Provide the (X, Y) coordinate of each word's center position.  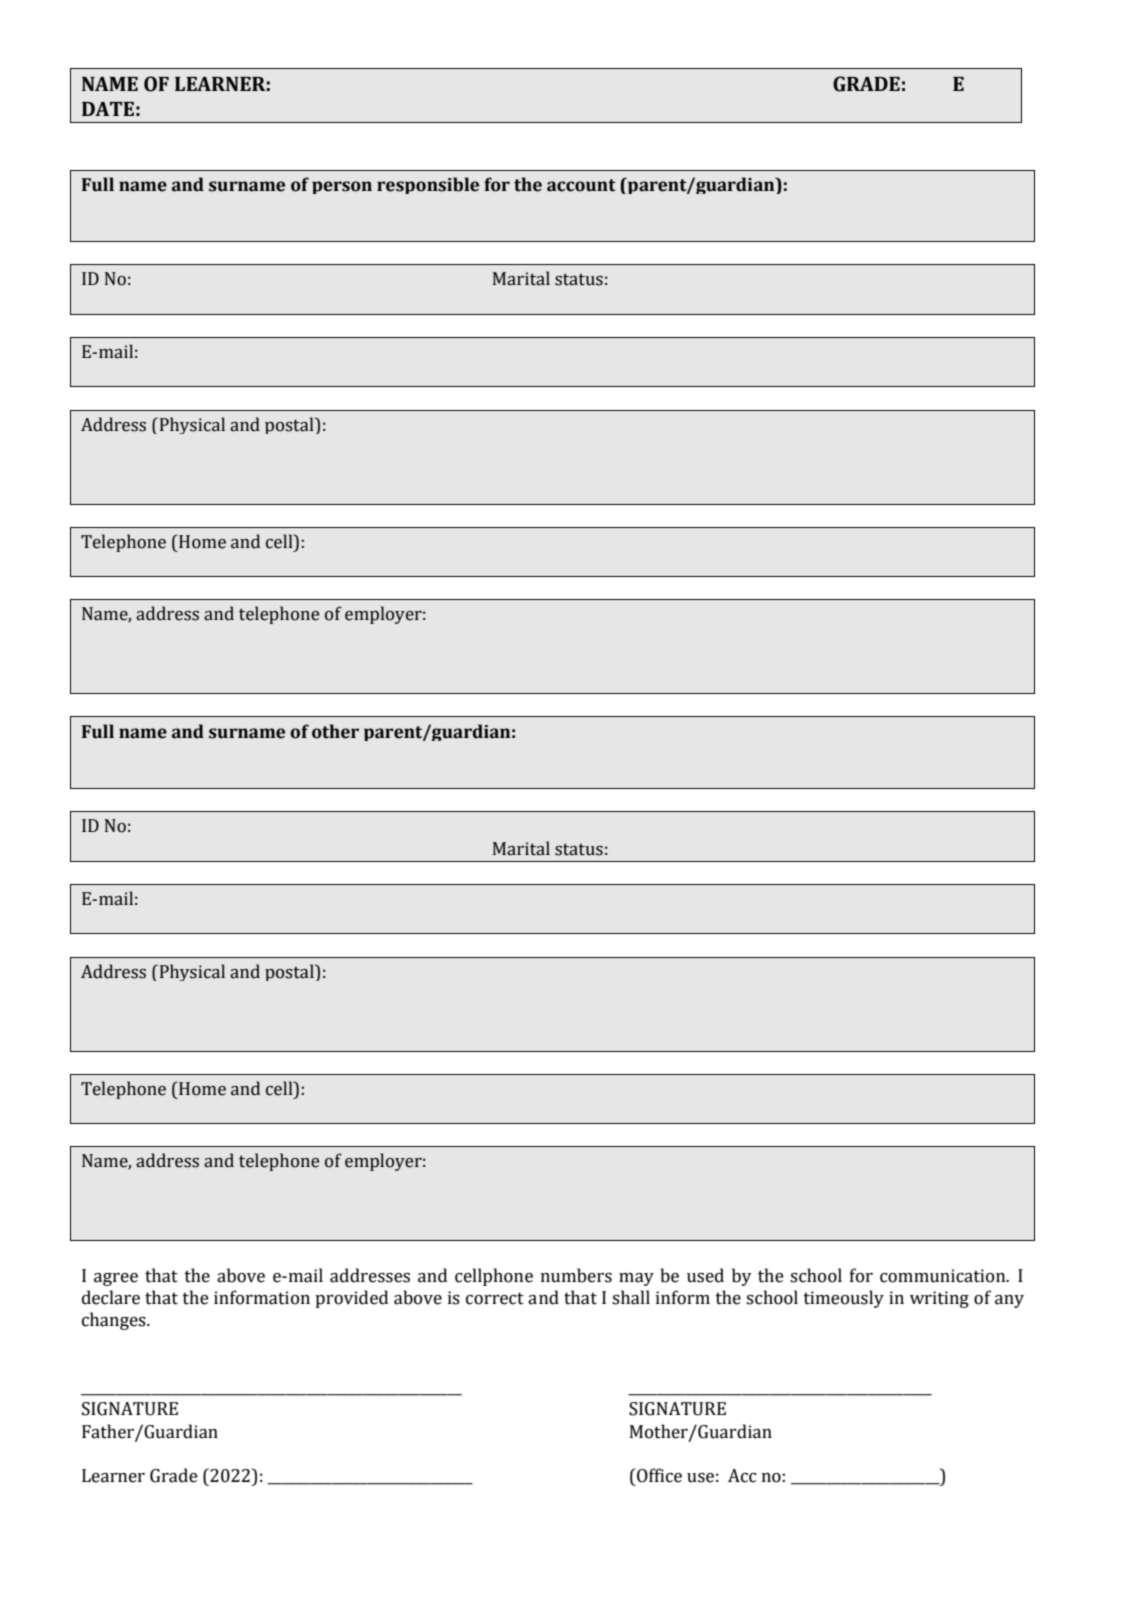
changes (115, 1321)
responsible (428, 185)
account (581, 185)
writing (939, 1299)
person (342, 187)
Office (658, 1475)
